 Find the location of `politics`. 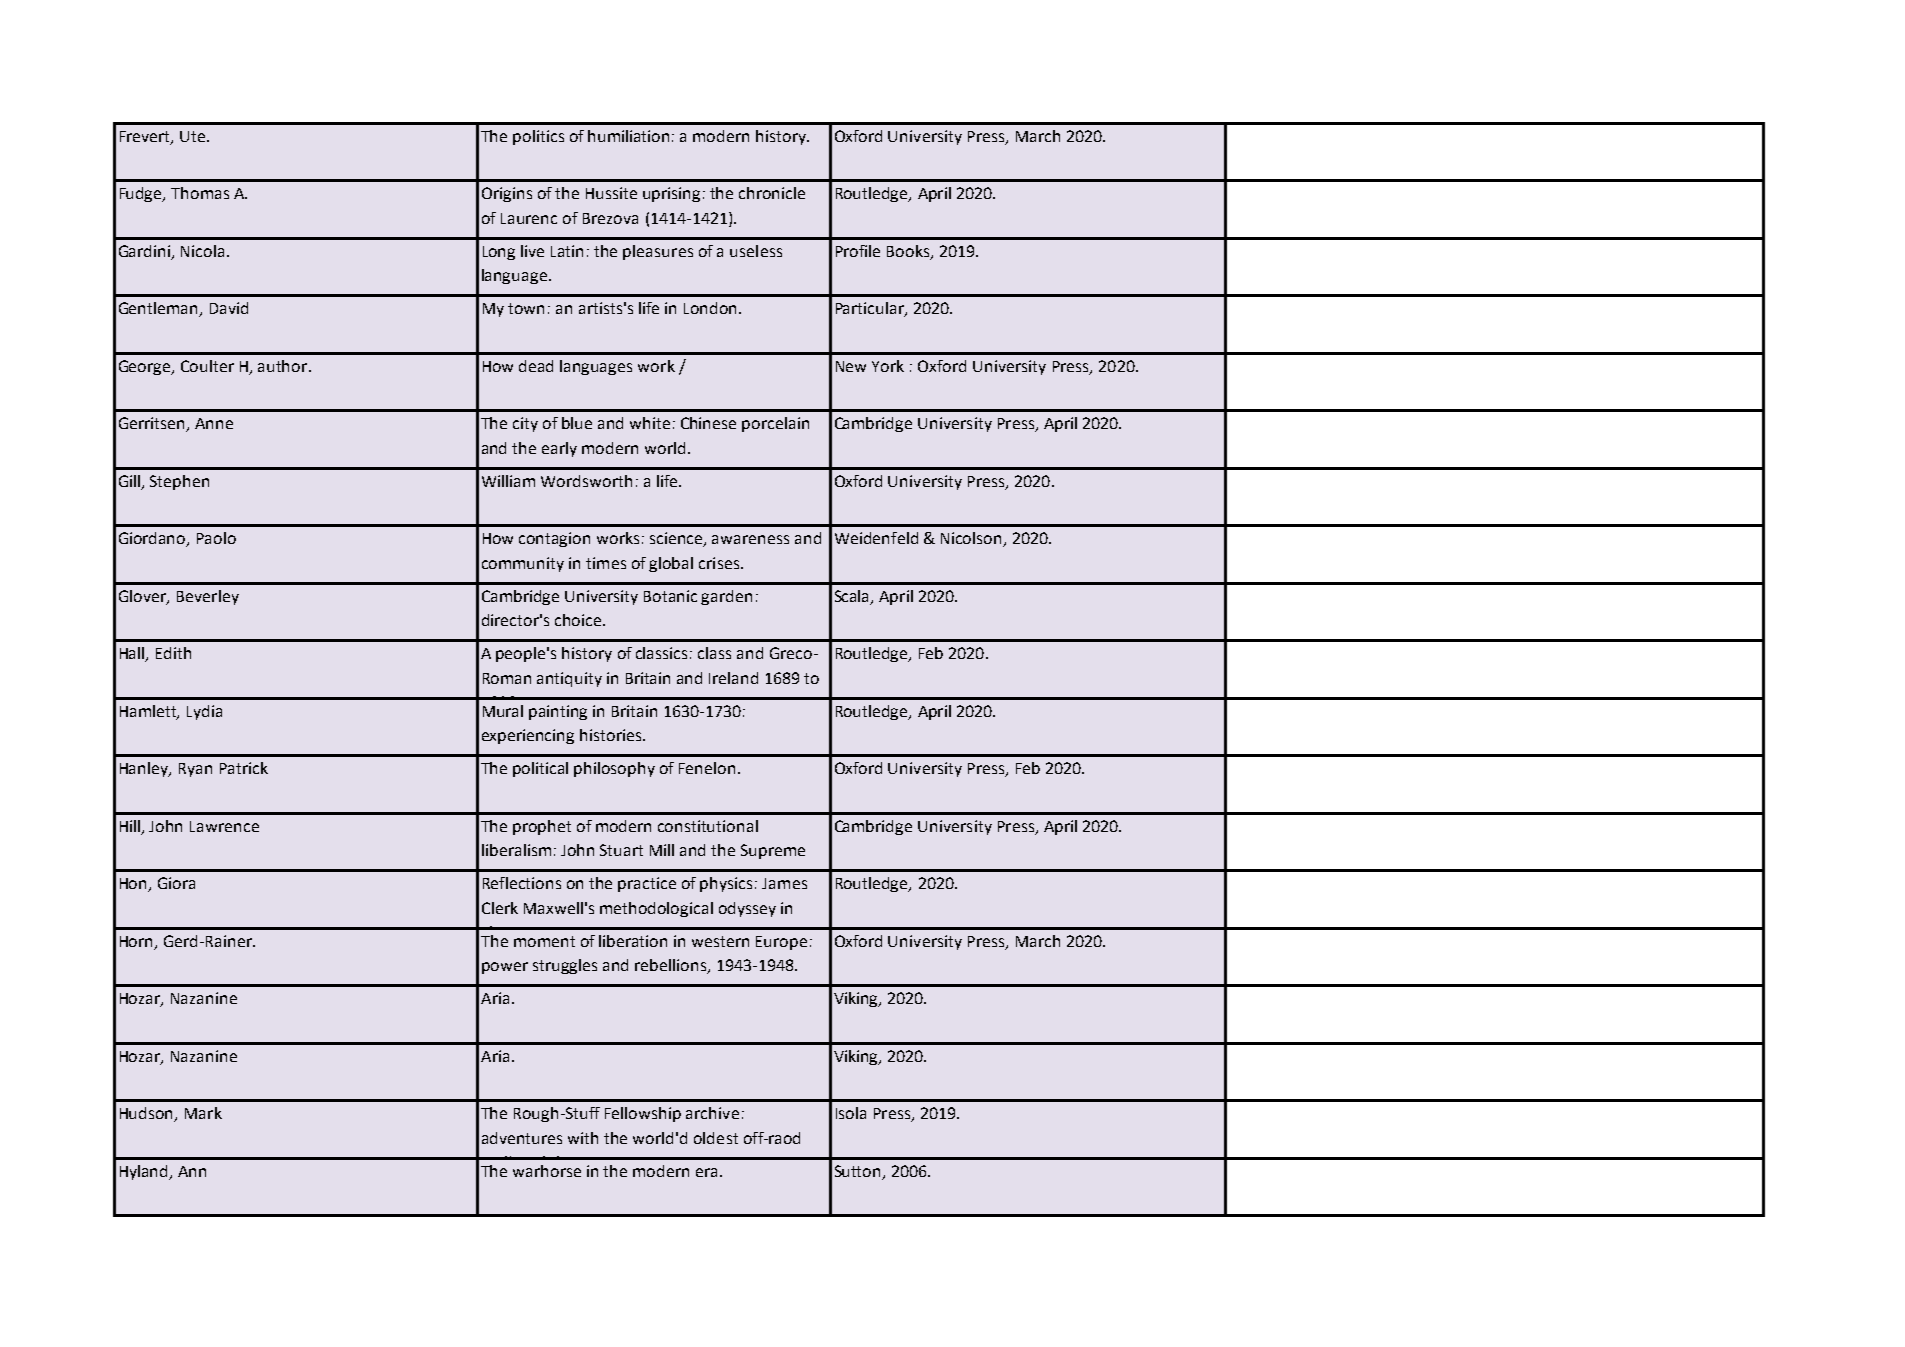

politics is located at coordinates (538, 137).
